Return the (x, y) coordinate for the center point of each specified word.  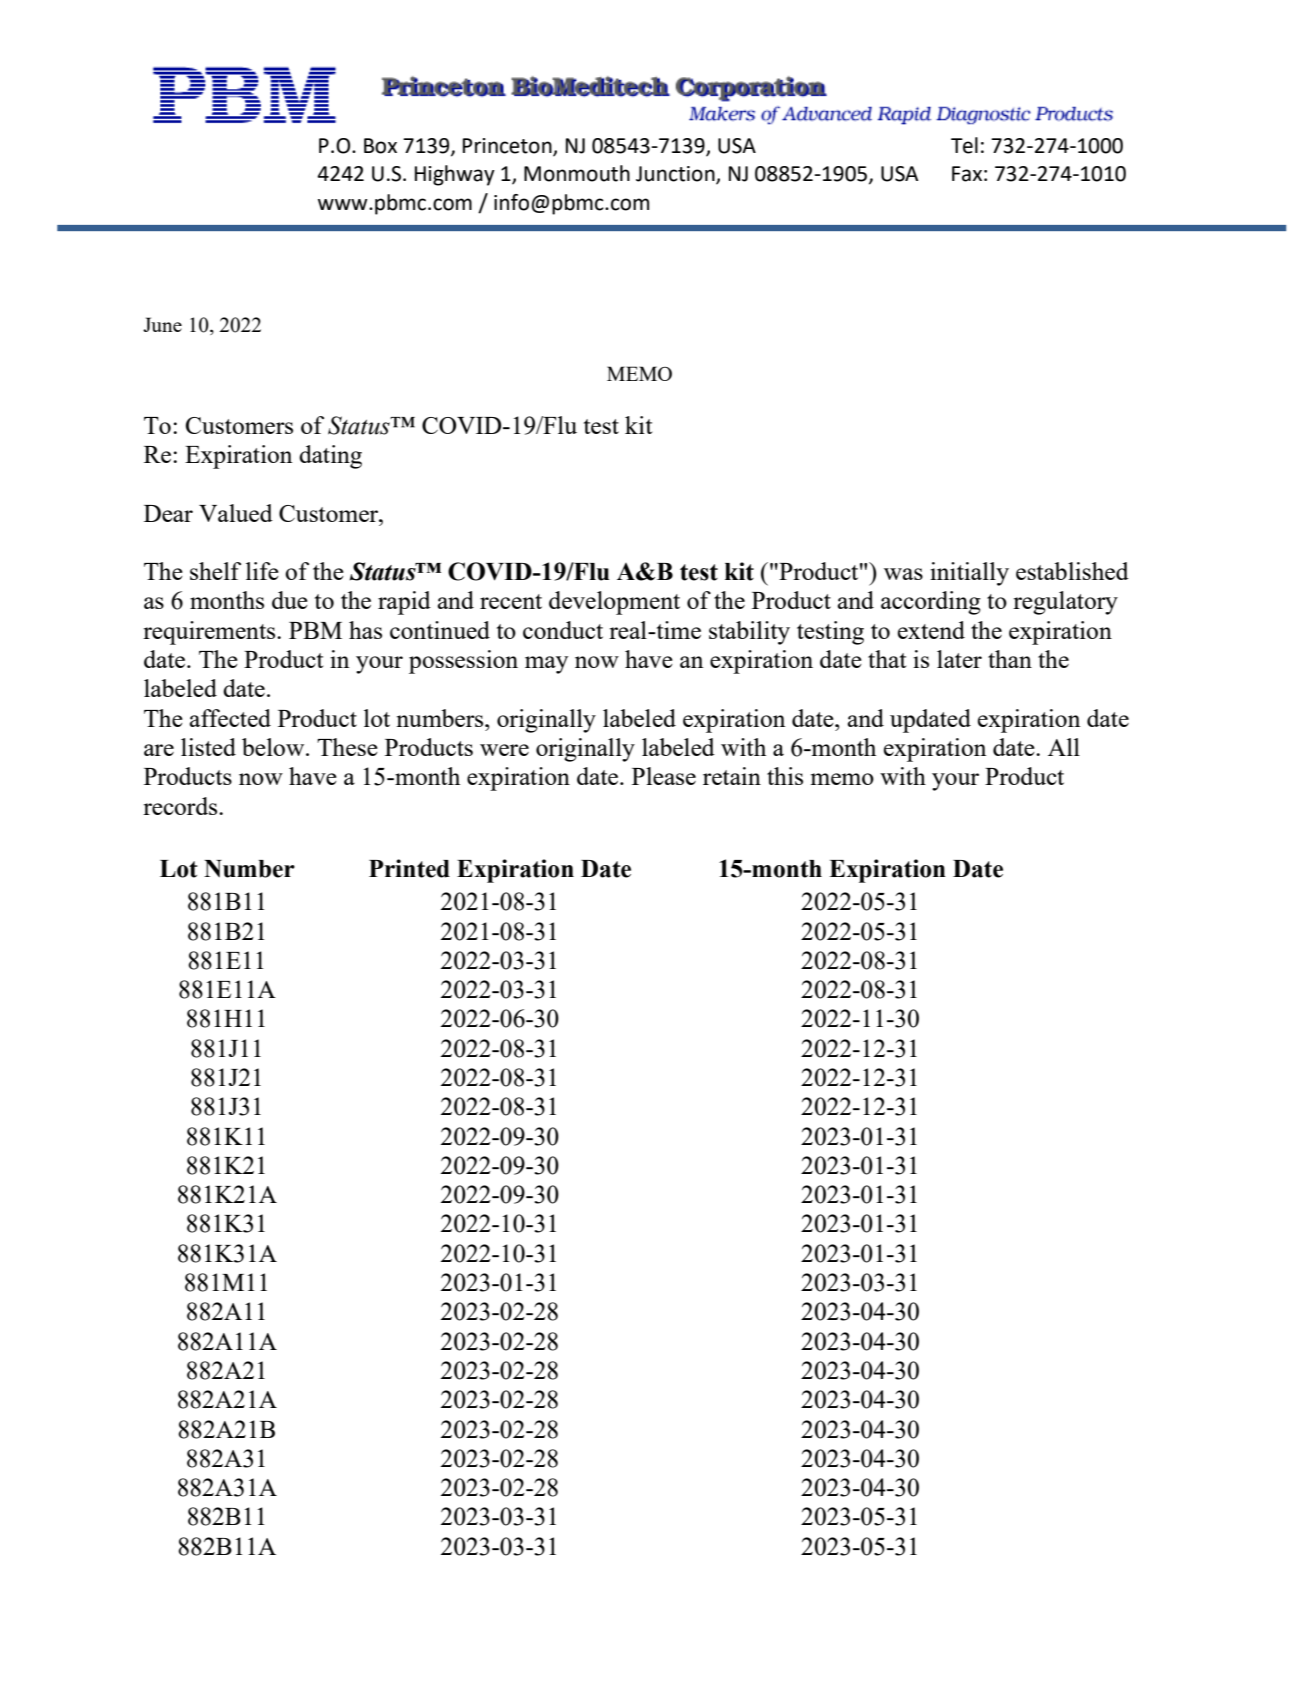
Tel (964, 145)
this (785, 776)
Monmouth (577, 173)
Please (664, 776)
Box (380, 146)
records (181, 806)
